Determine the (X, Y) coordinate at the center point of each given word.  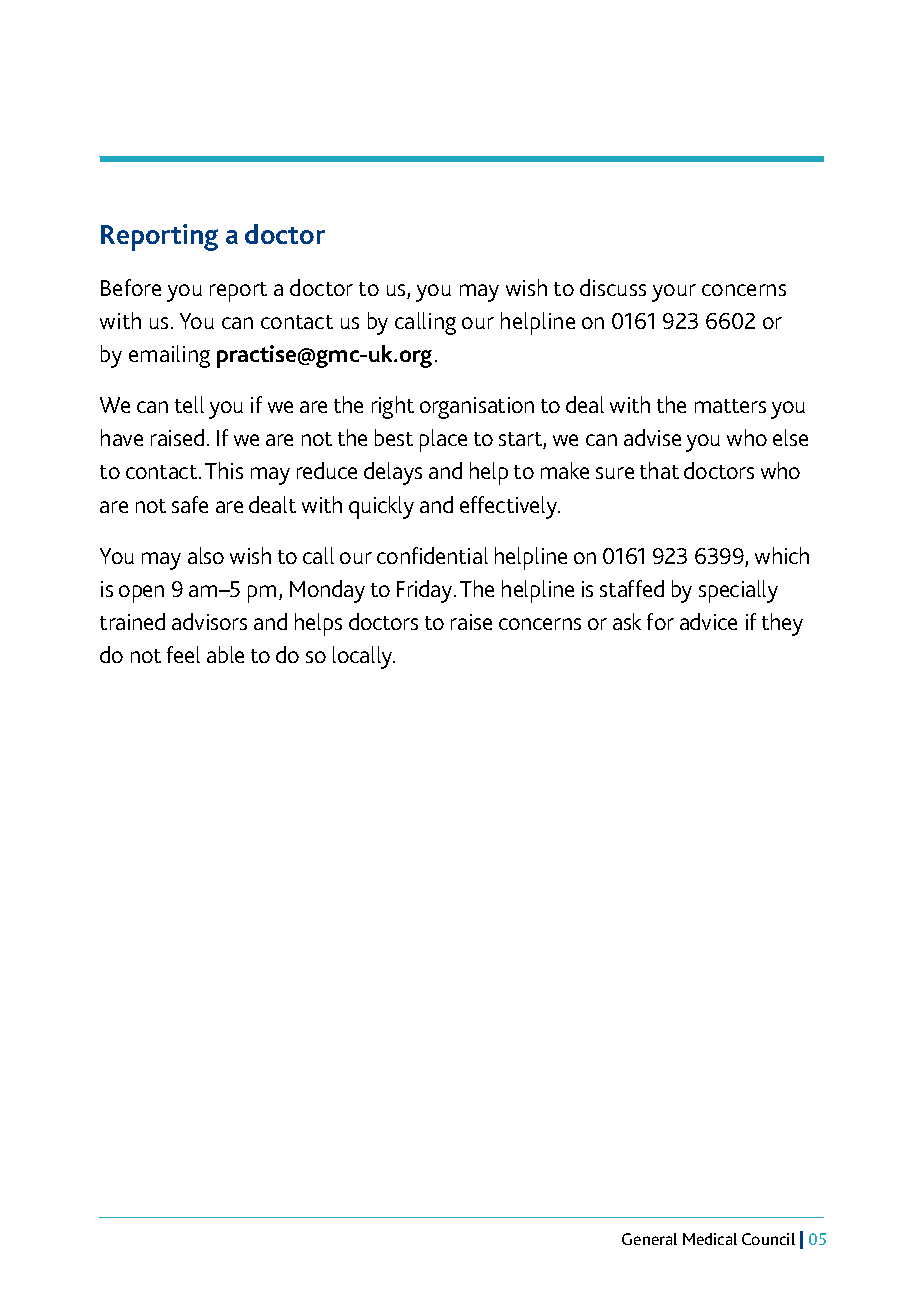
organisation (477, 408)
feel (183, 654)
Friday (426, 591)
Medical (710, 1239)
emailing (169, 356)
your (674, 293)
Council (768, 1239)
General (649, 1239)
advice (708, 621)
